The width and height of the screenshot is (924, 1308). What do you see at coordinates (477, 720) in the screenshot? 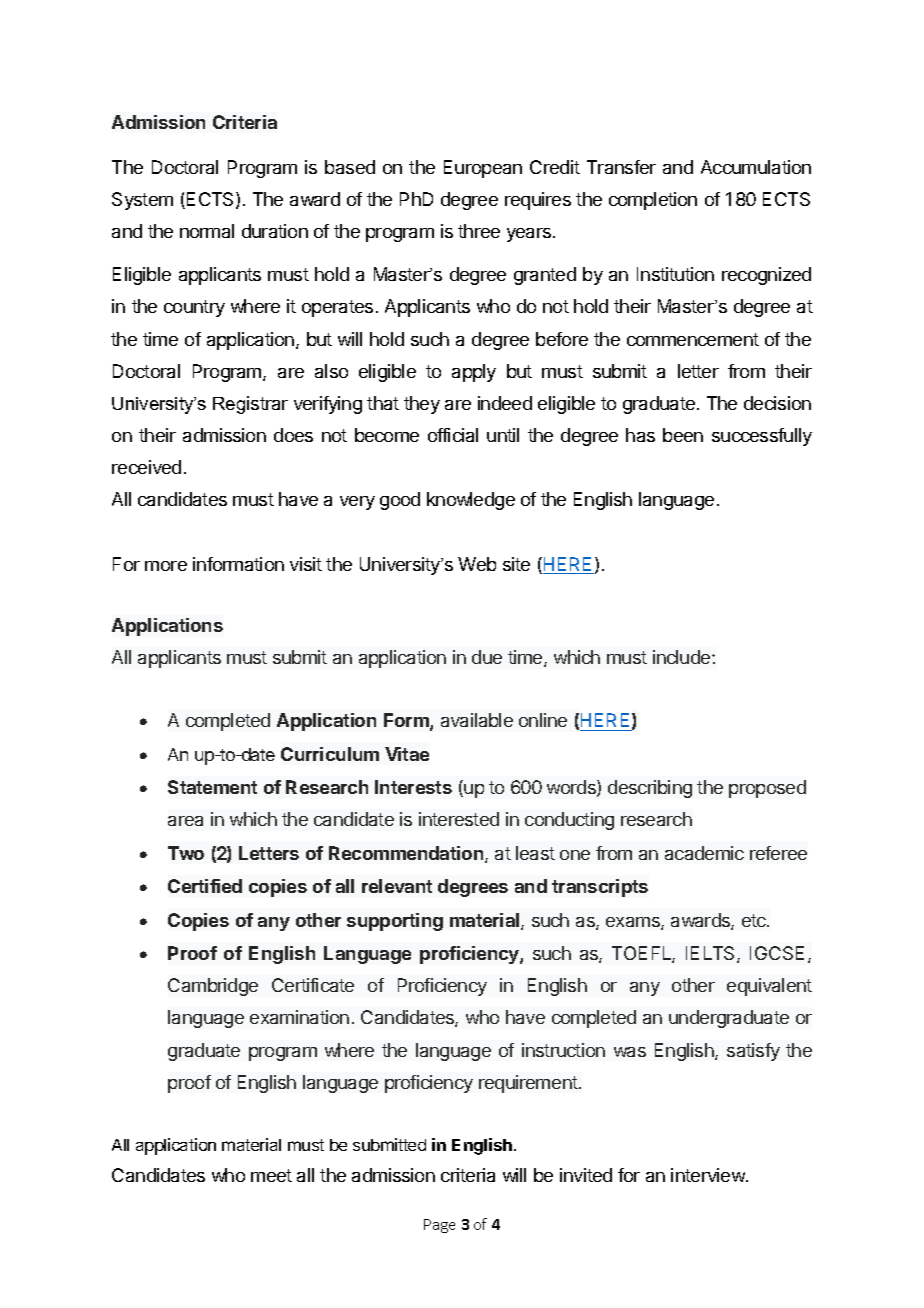
I see `available` at bounding box center [477, 720].
